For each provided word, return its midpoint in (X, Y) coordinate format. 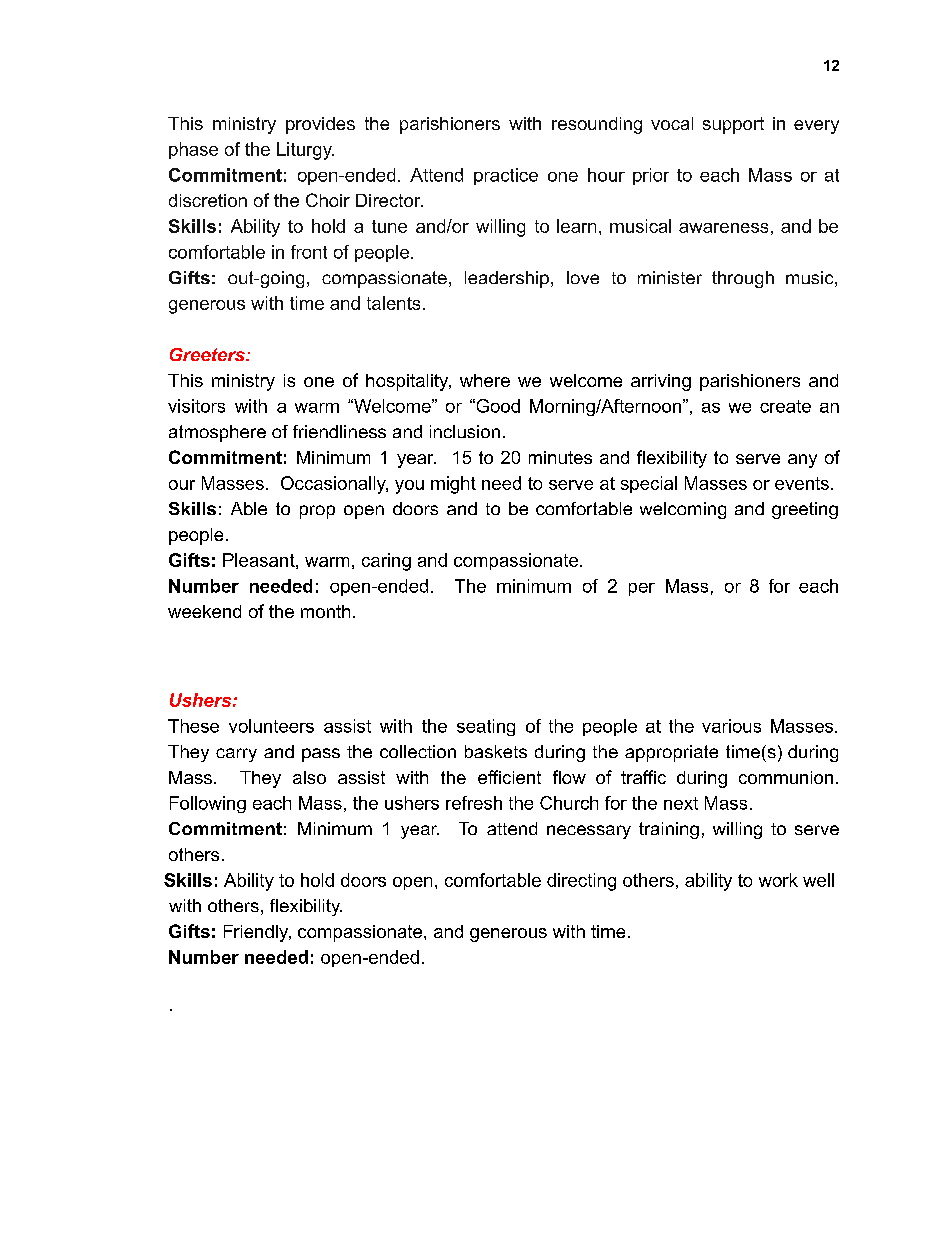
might (453, 485)
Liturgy (305, 151)
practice (506, 176)
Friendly (257, 933)
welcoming (683, 510)
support (733, 125)
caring (386, 562)
